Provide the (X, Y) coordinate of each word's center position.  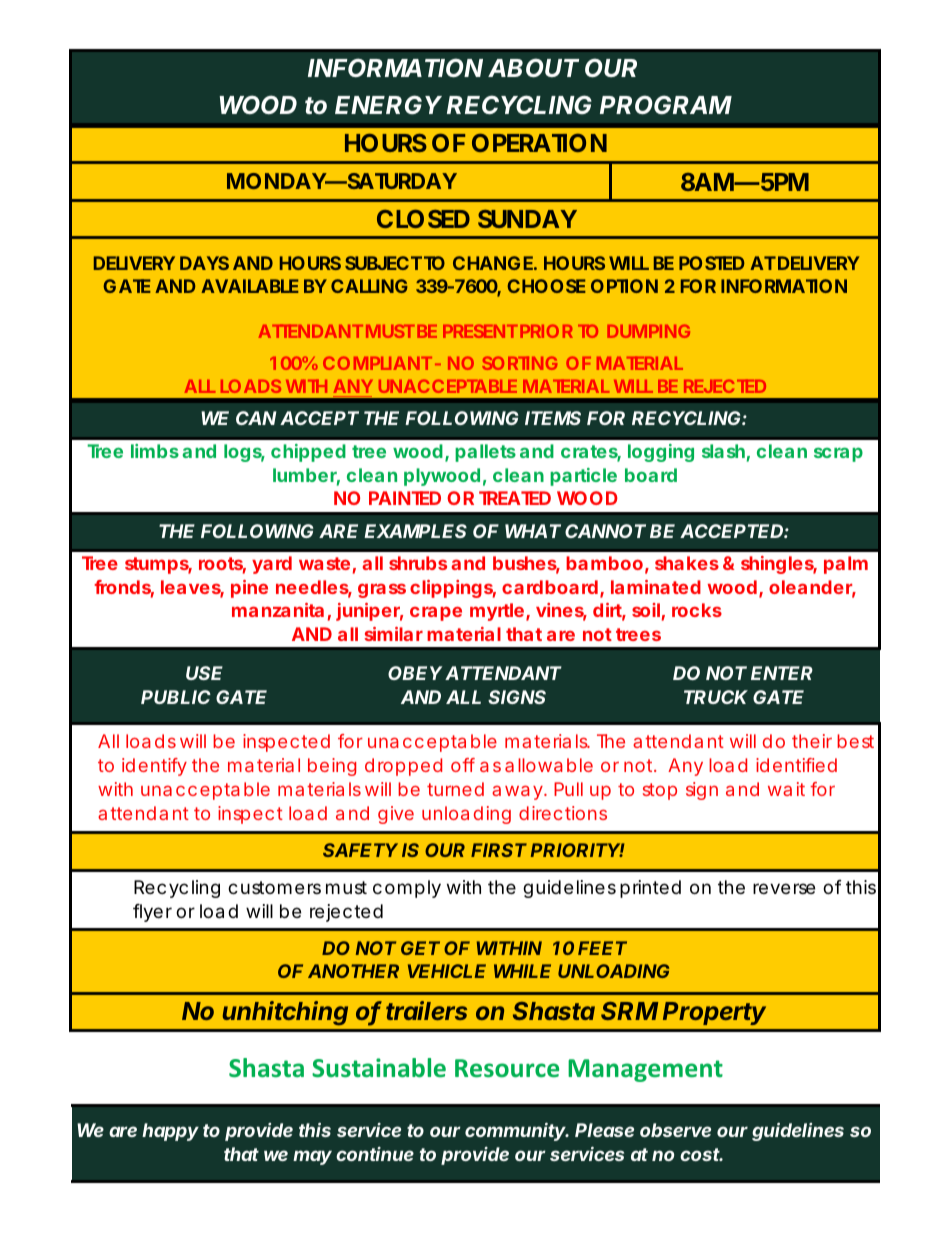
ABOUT (533, 67)
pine (249, 589)
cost (701, 1154)
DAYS (204, 263)
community (517, 1131)
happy (170, 1132)
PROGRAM (666, 104)
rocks (697, 610)
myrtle (497, 612)
